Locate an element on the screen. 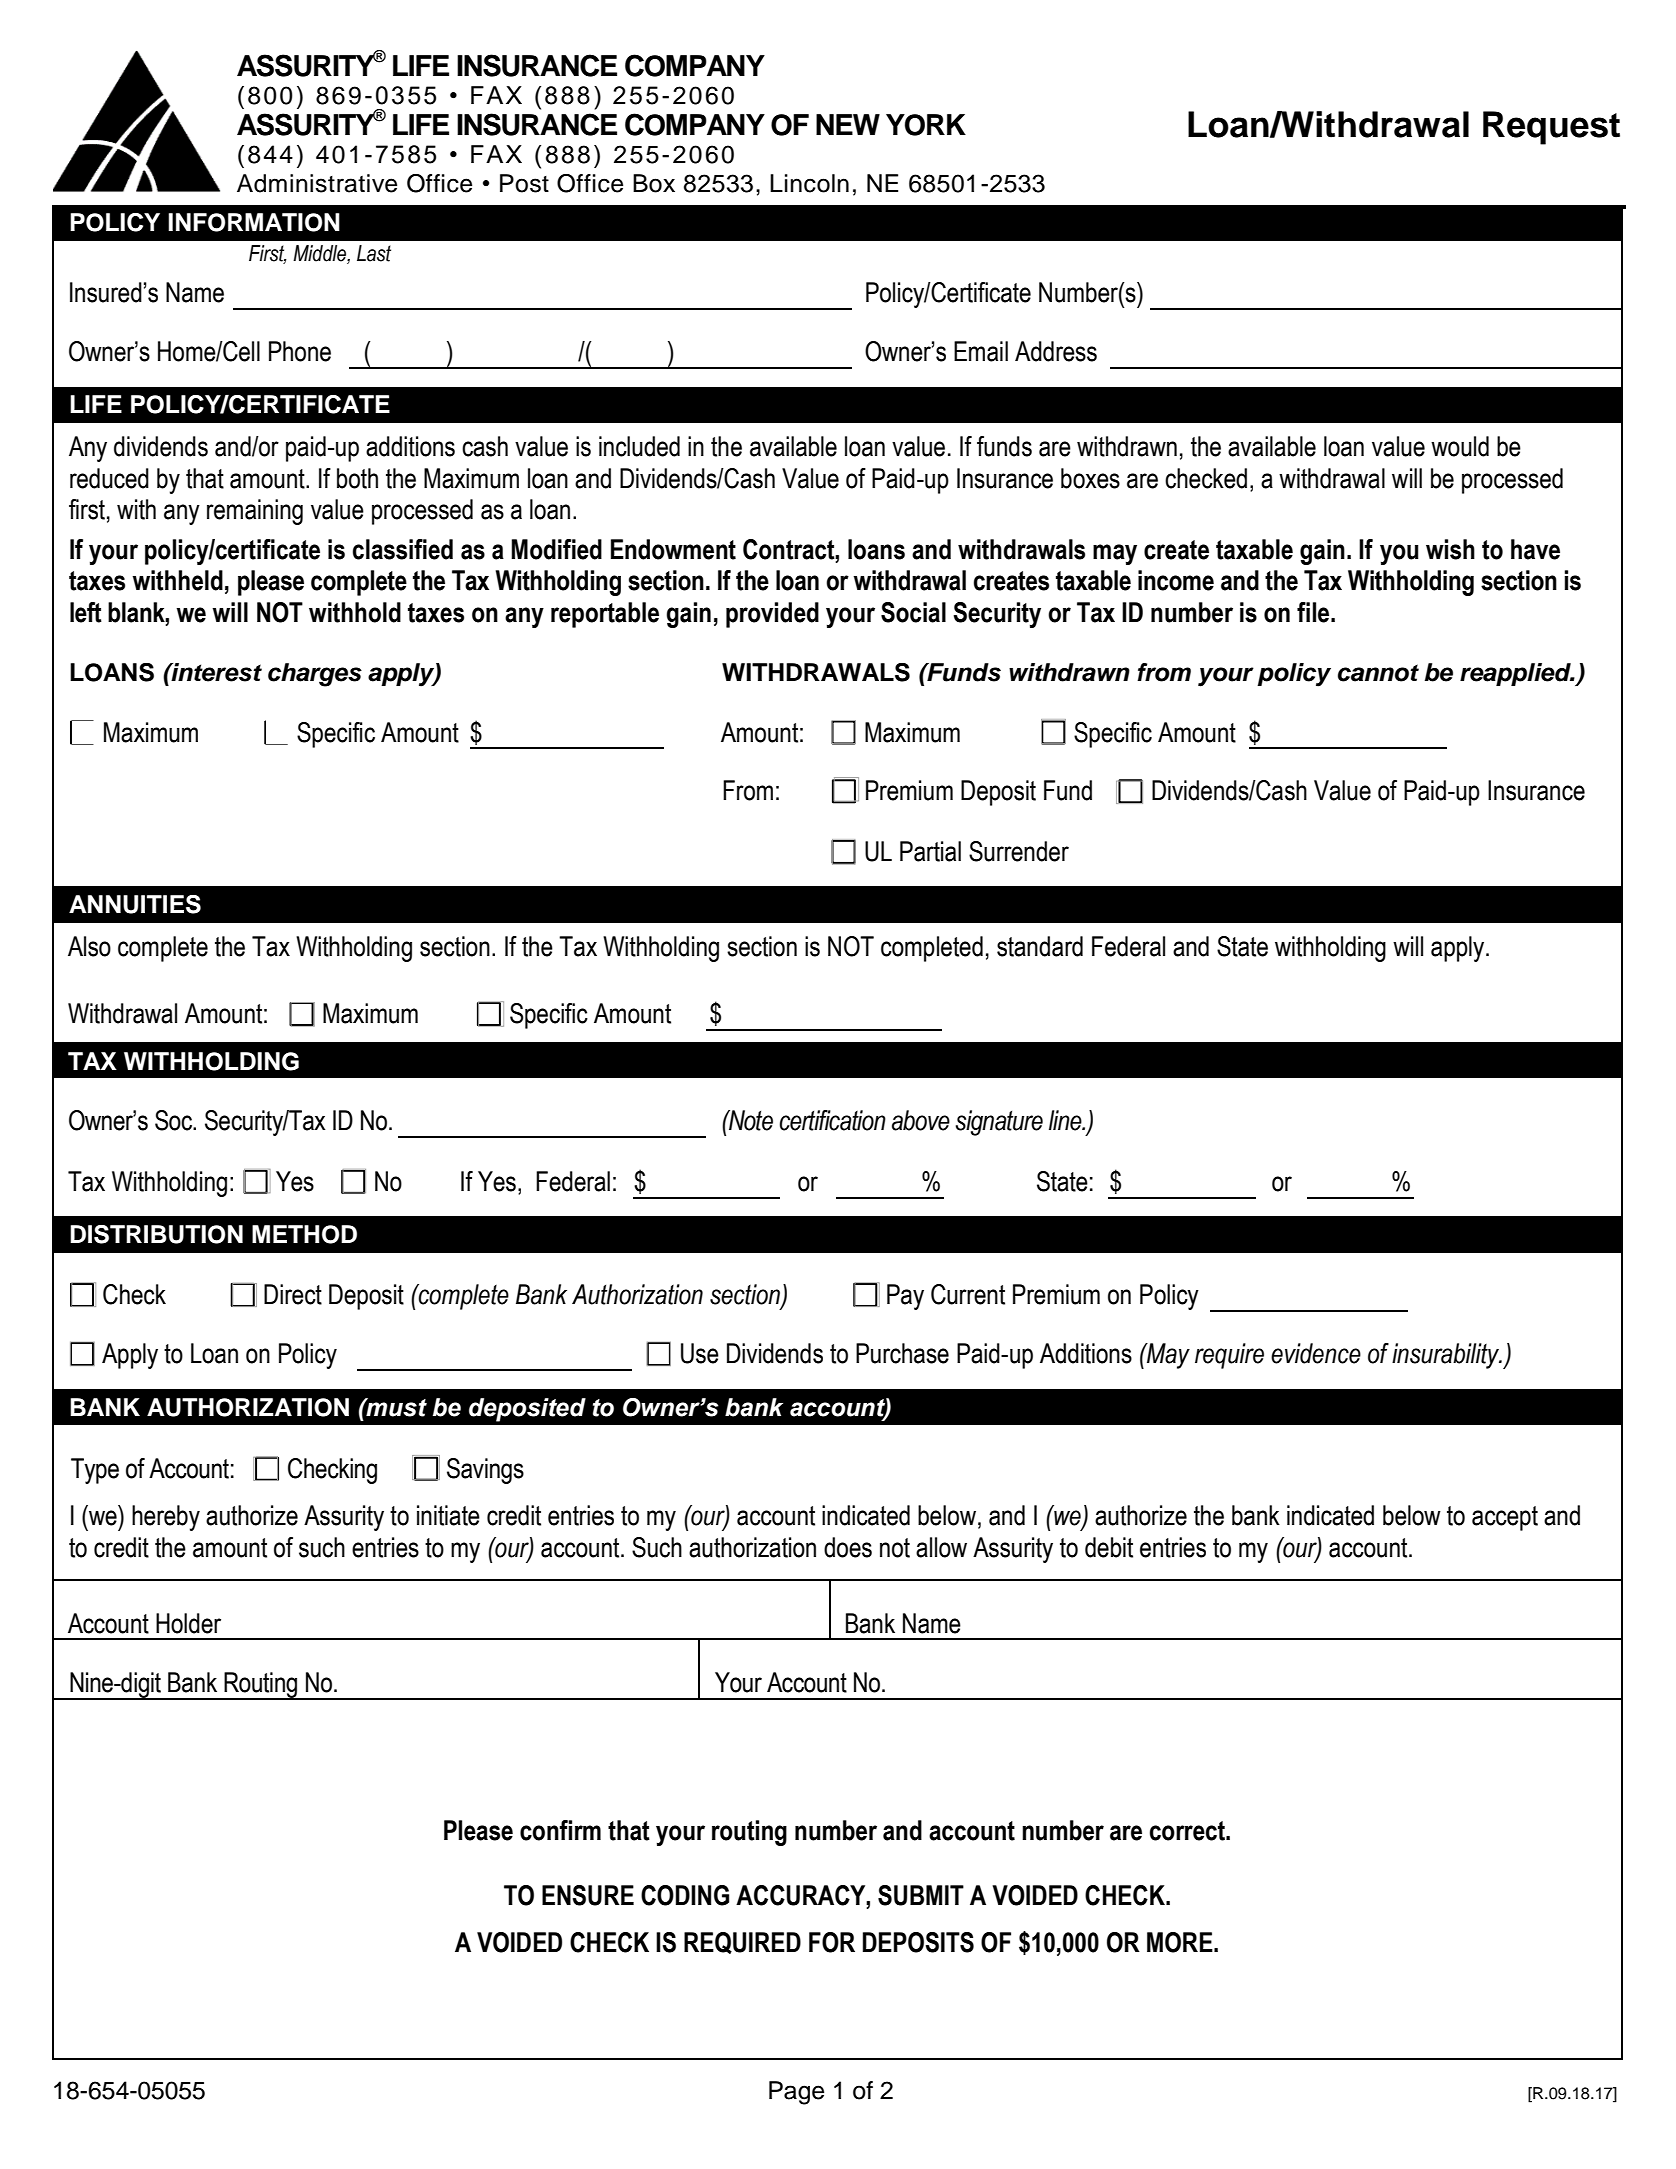  evidence is located at coordinates (1316, 1353).
